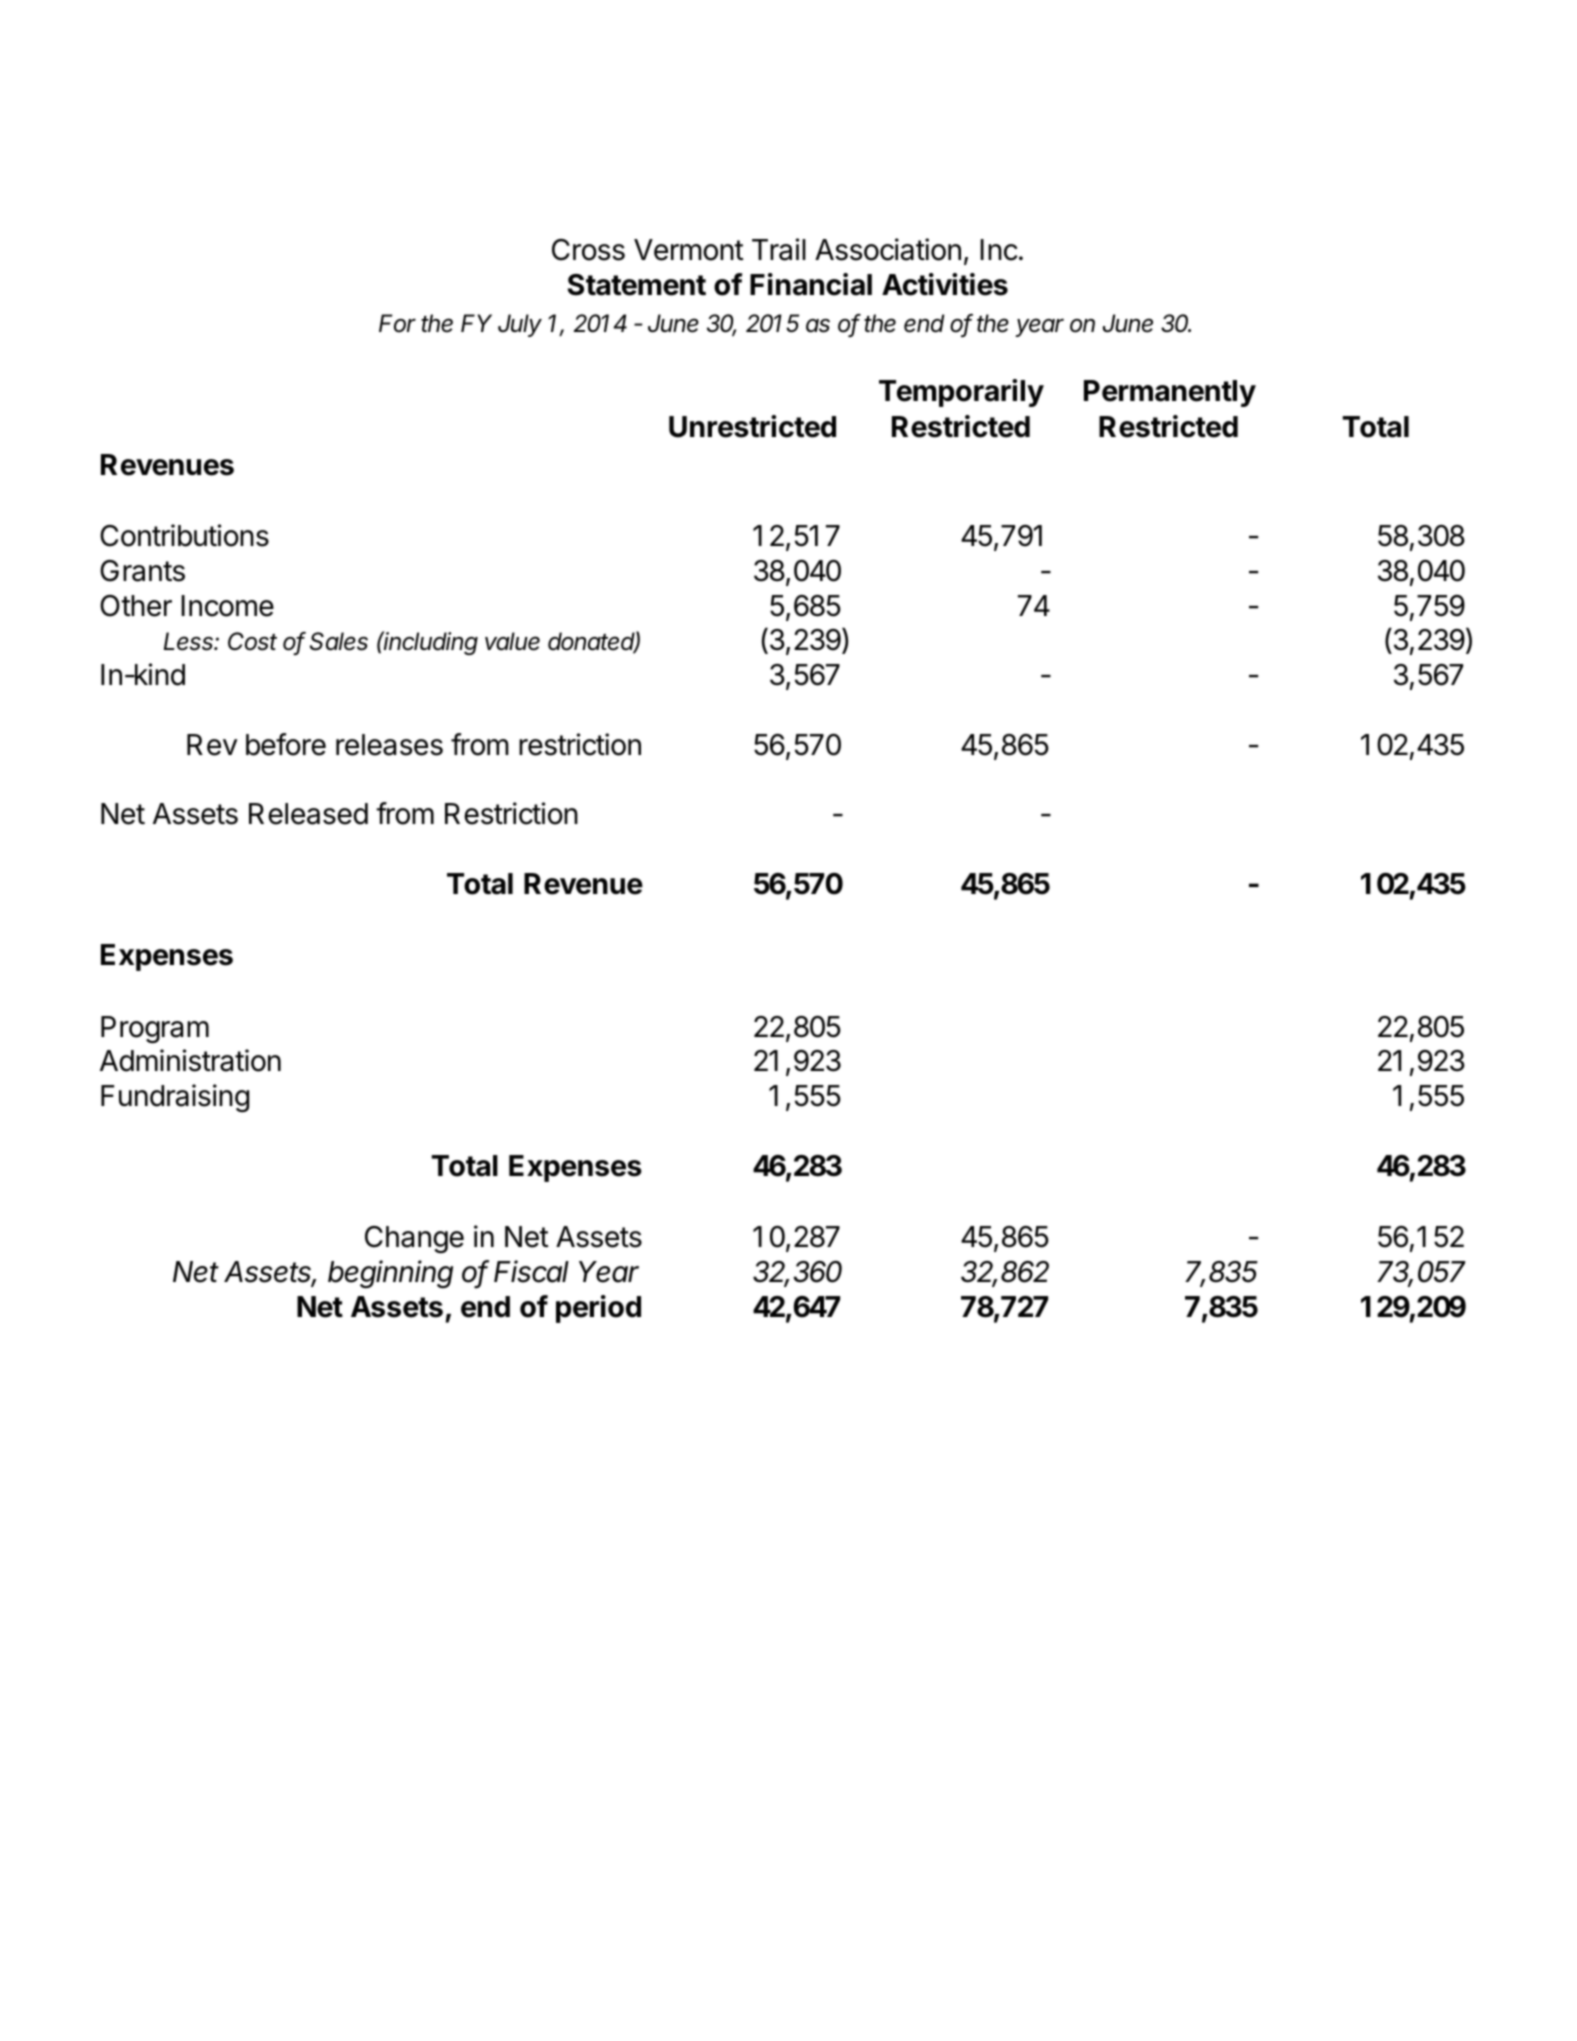 The image size is (1577, 2041). Describe the element at coordinates (389, 745) in the screenshot. I see `releases` at that location.
